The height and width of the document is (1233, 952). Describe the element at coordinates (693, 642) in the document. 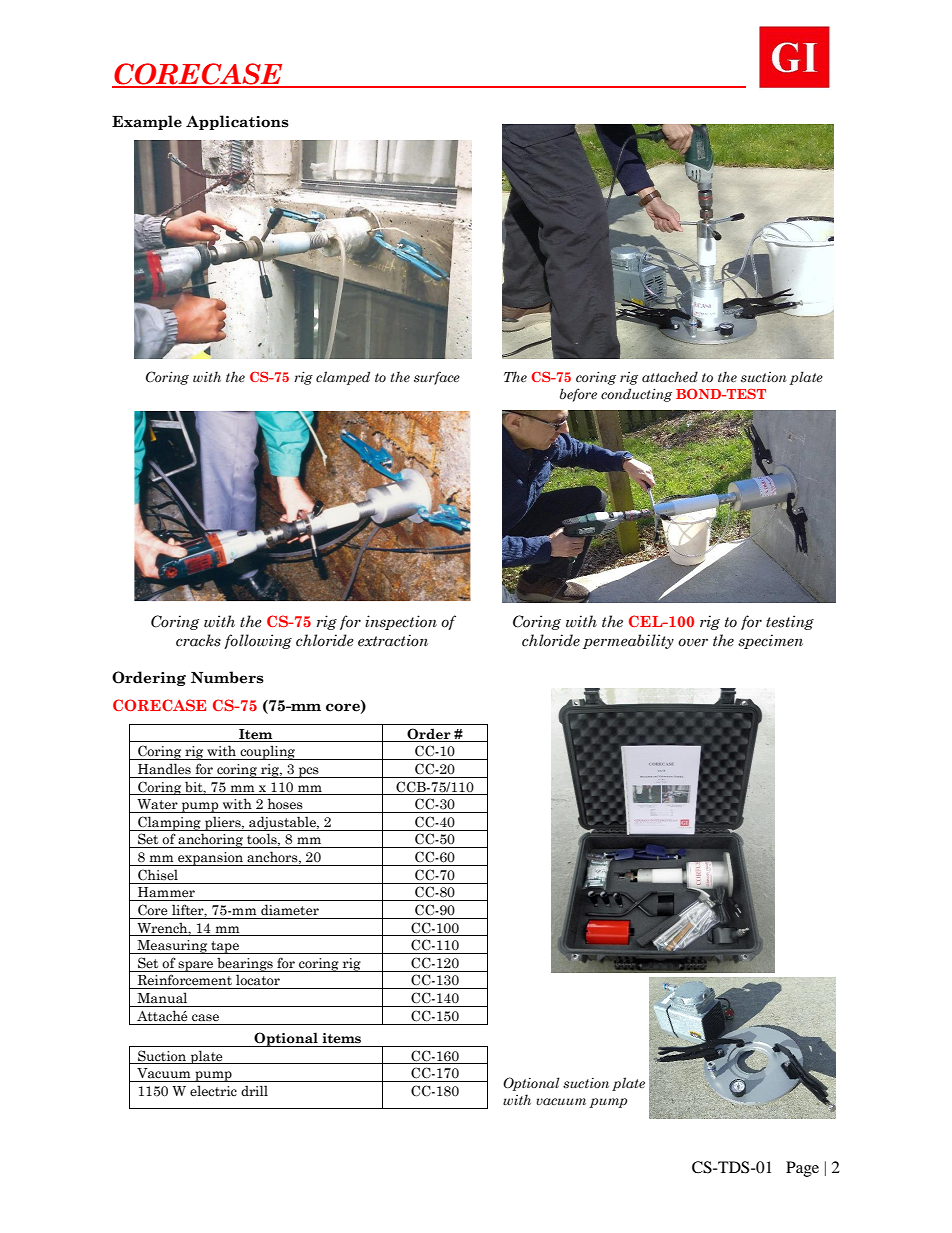

I see `over` at that location.
